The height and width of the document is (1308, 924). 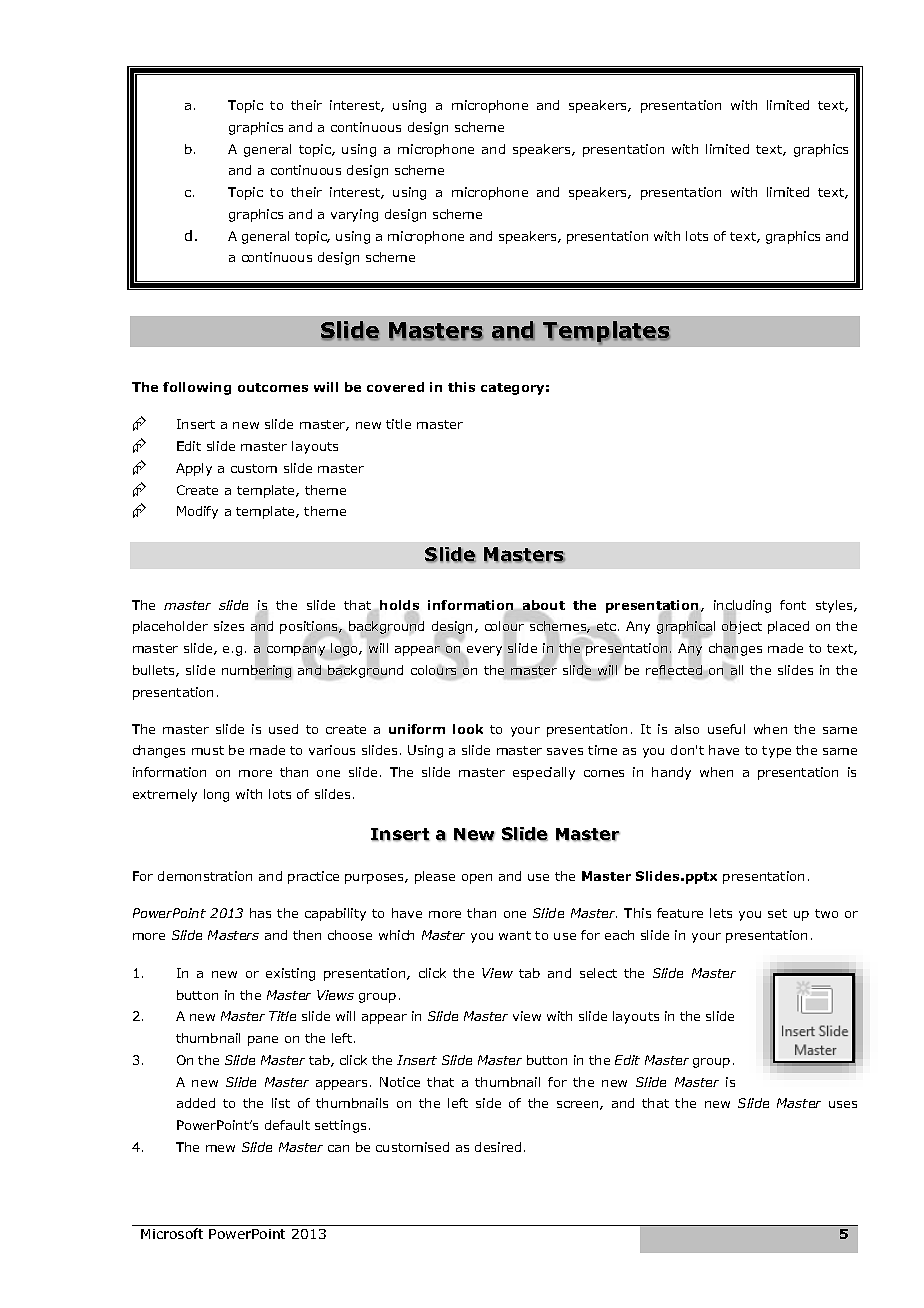 I want to click on font, so click(x=793, y=605).
